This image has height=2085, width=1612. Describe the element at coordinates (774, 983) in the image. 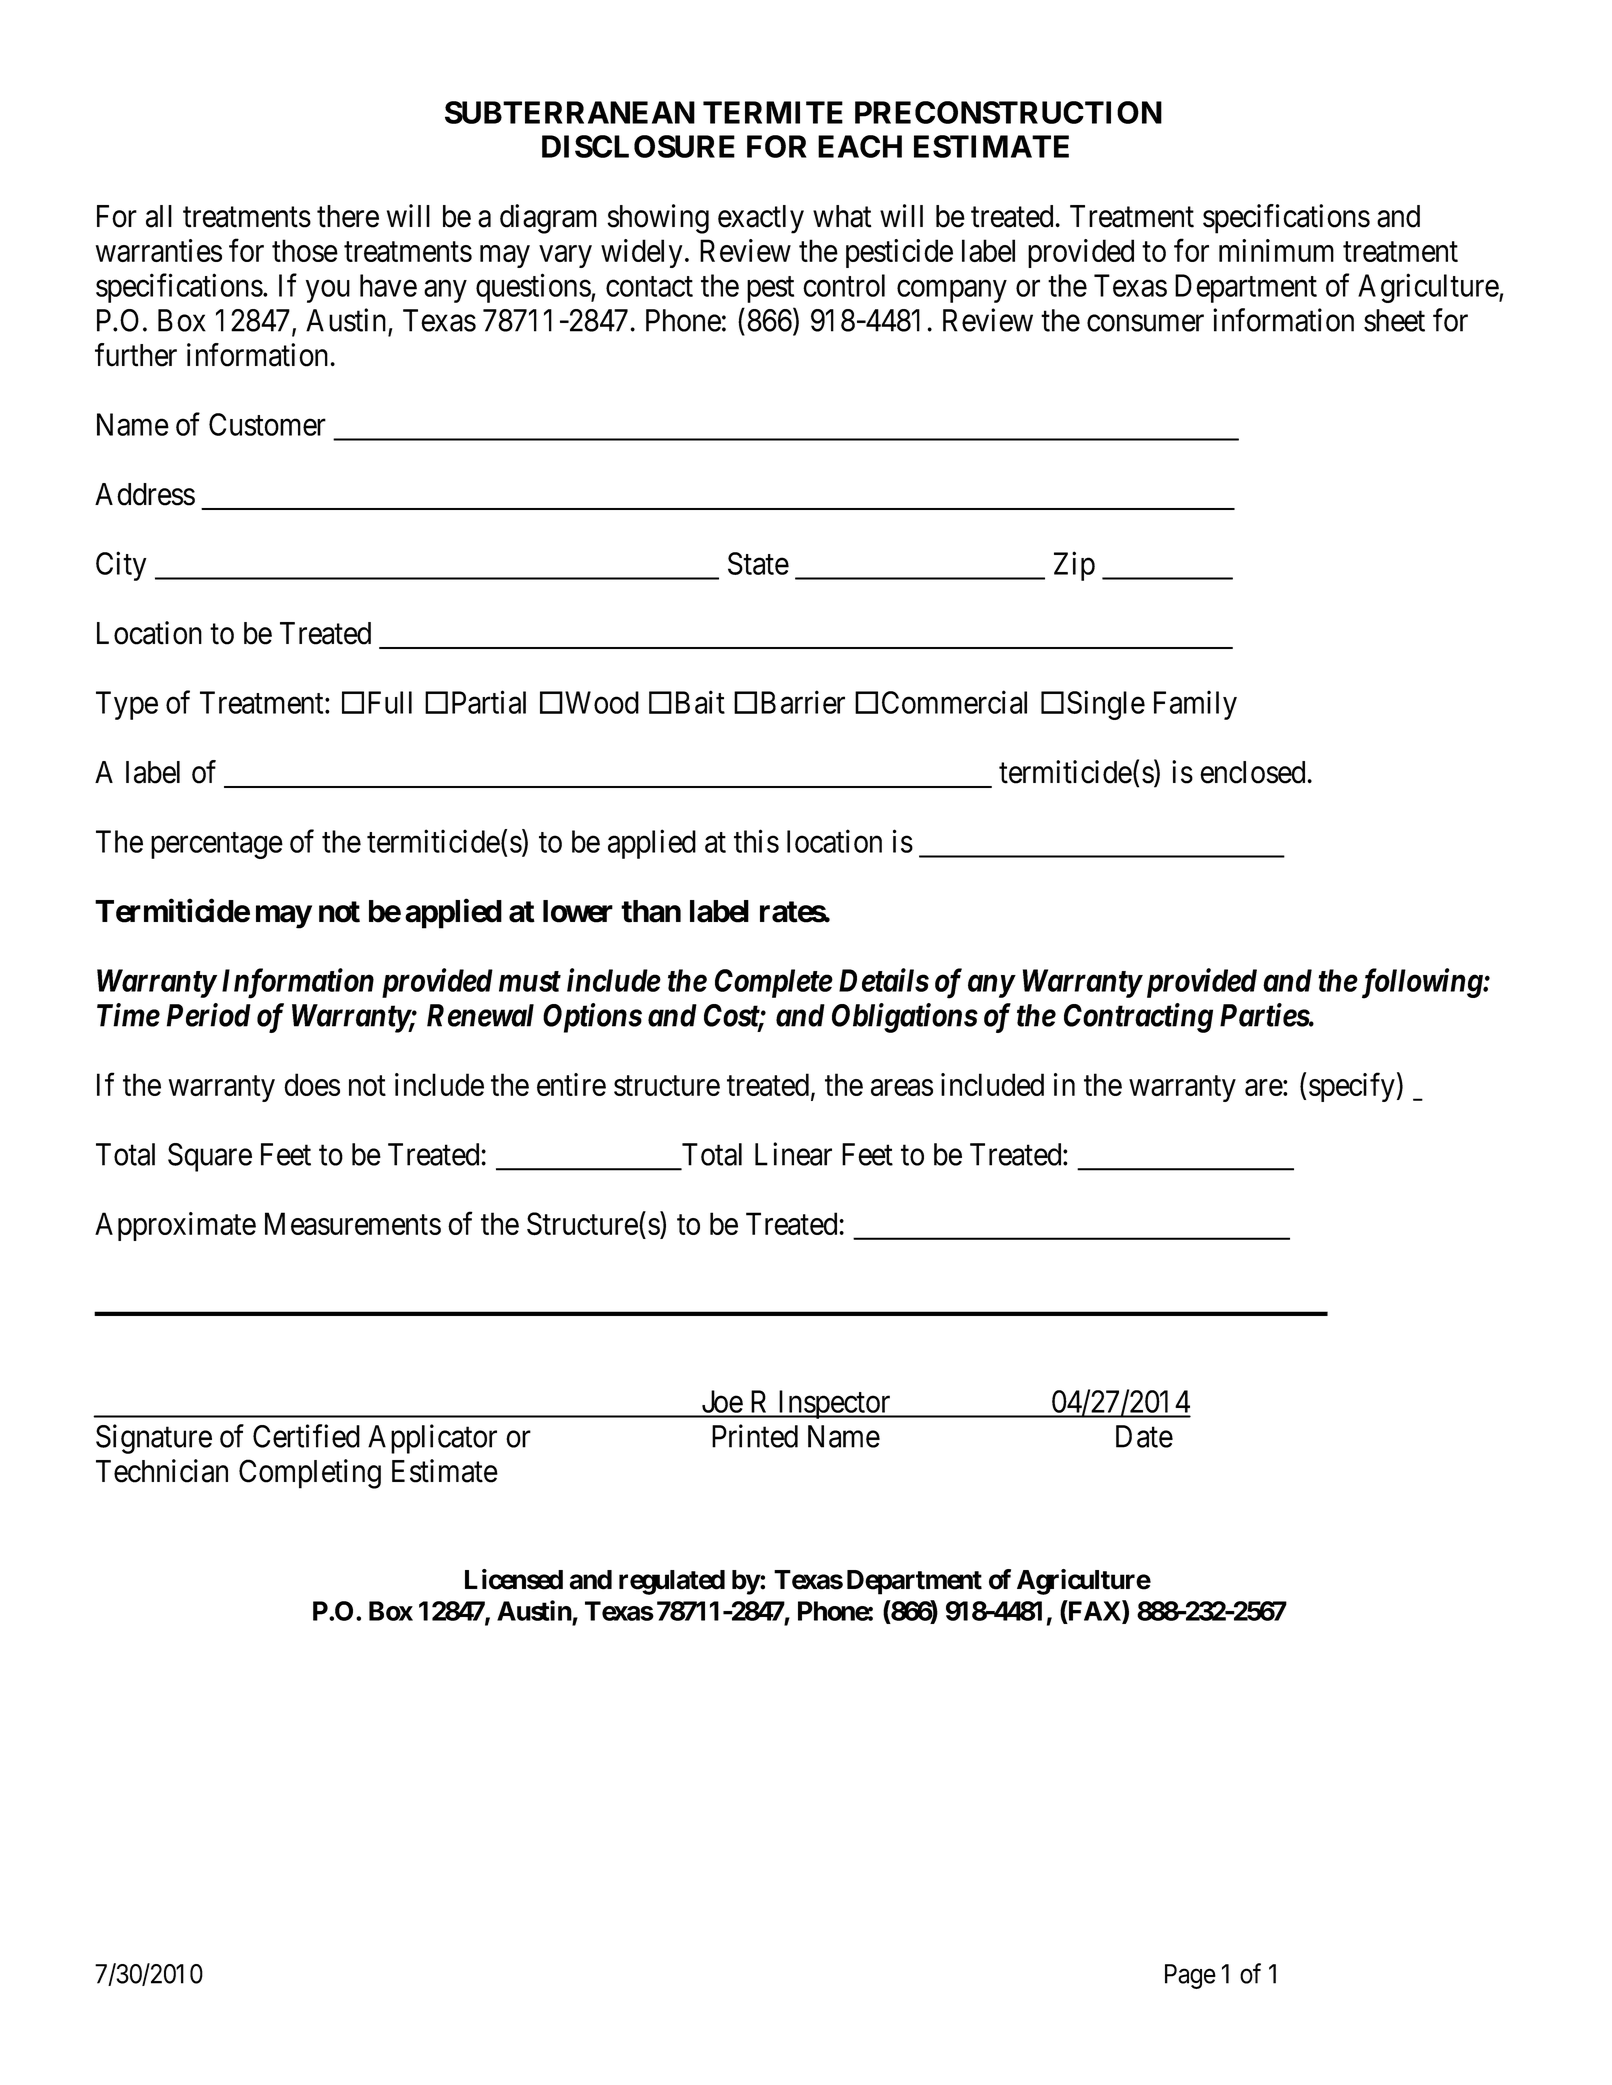

I see `Complete` at that location.
